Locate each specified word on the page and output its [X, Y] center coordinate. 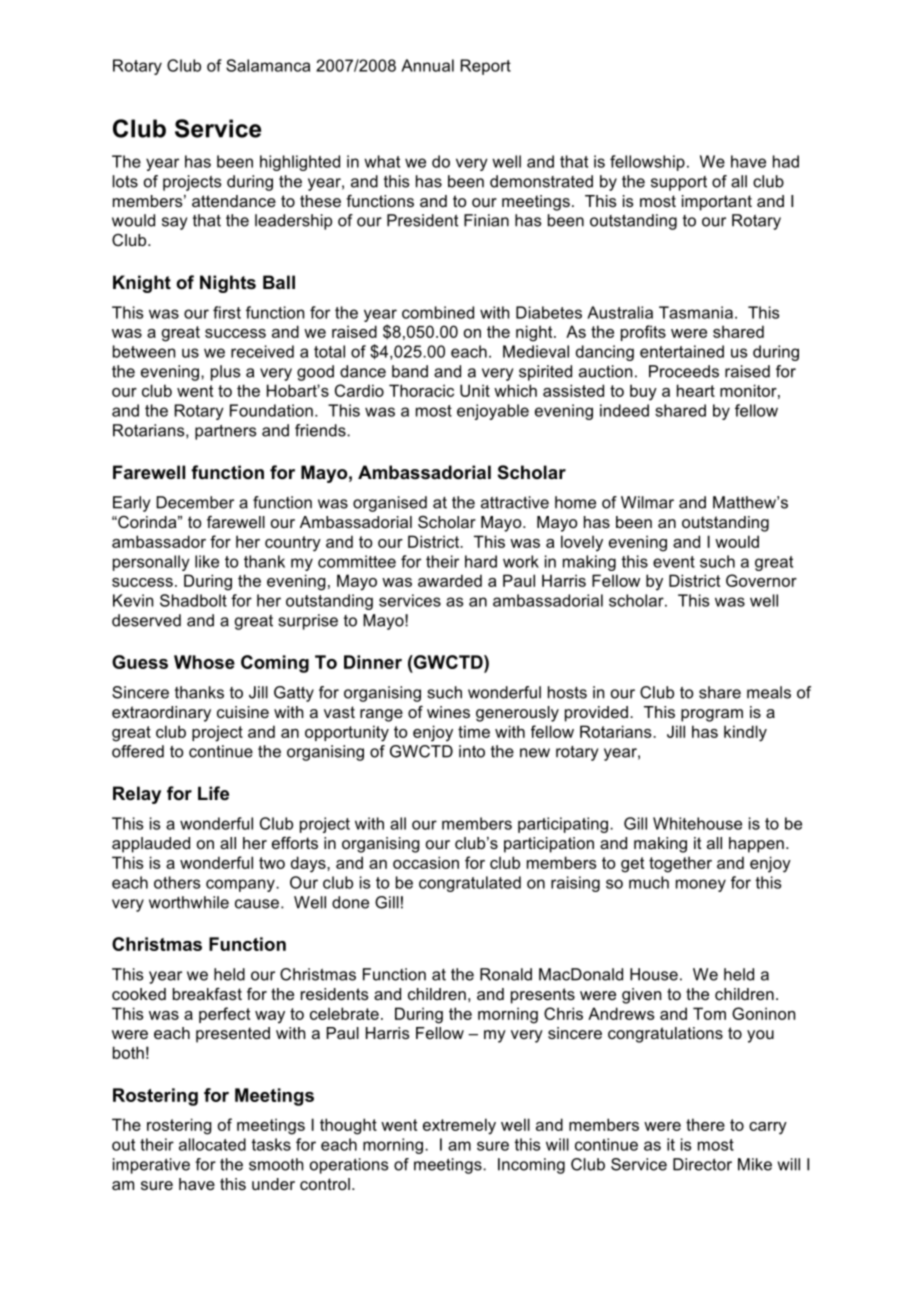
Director [702, 1164]
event [674, 562]
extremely [459, 1126]
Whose [204, 662]
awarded [450, 580]
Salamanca [268, 65]
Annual [427, 65]
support [679, 183]
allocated [212, 1144]
